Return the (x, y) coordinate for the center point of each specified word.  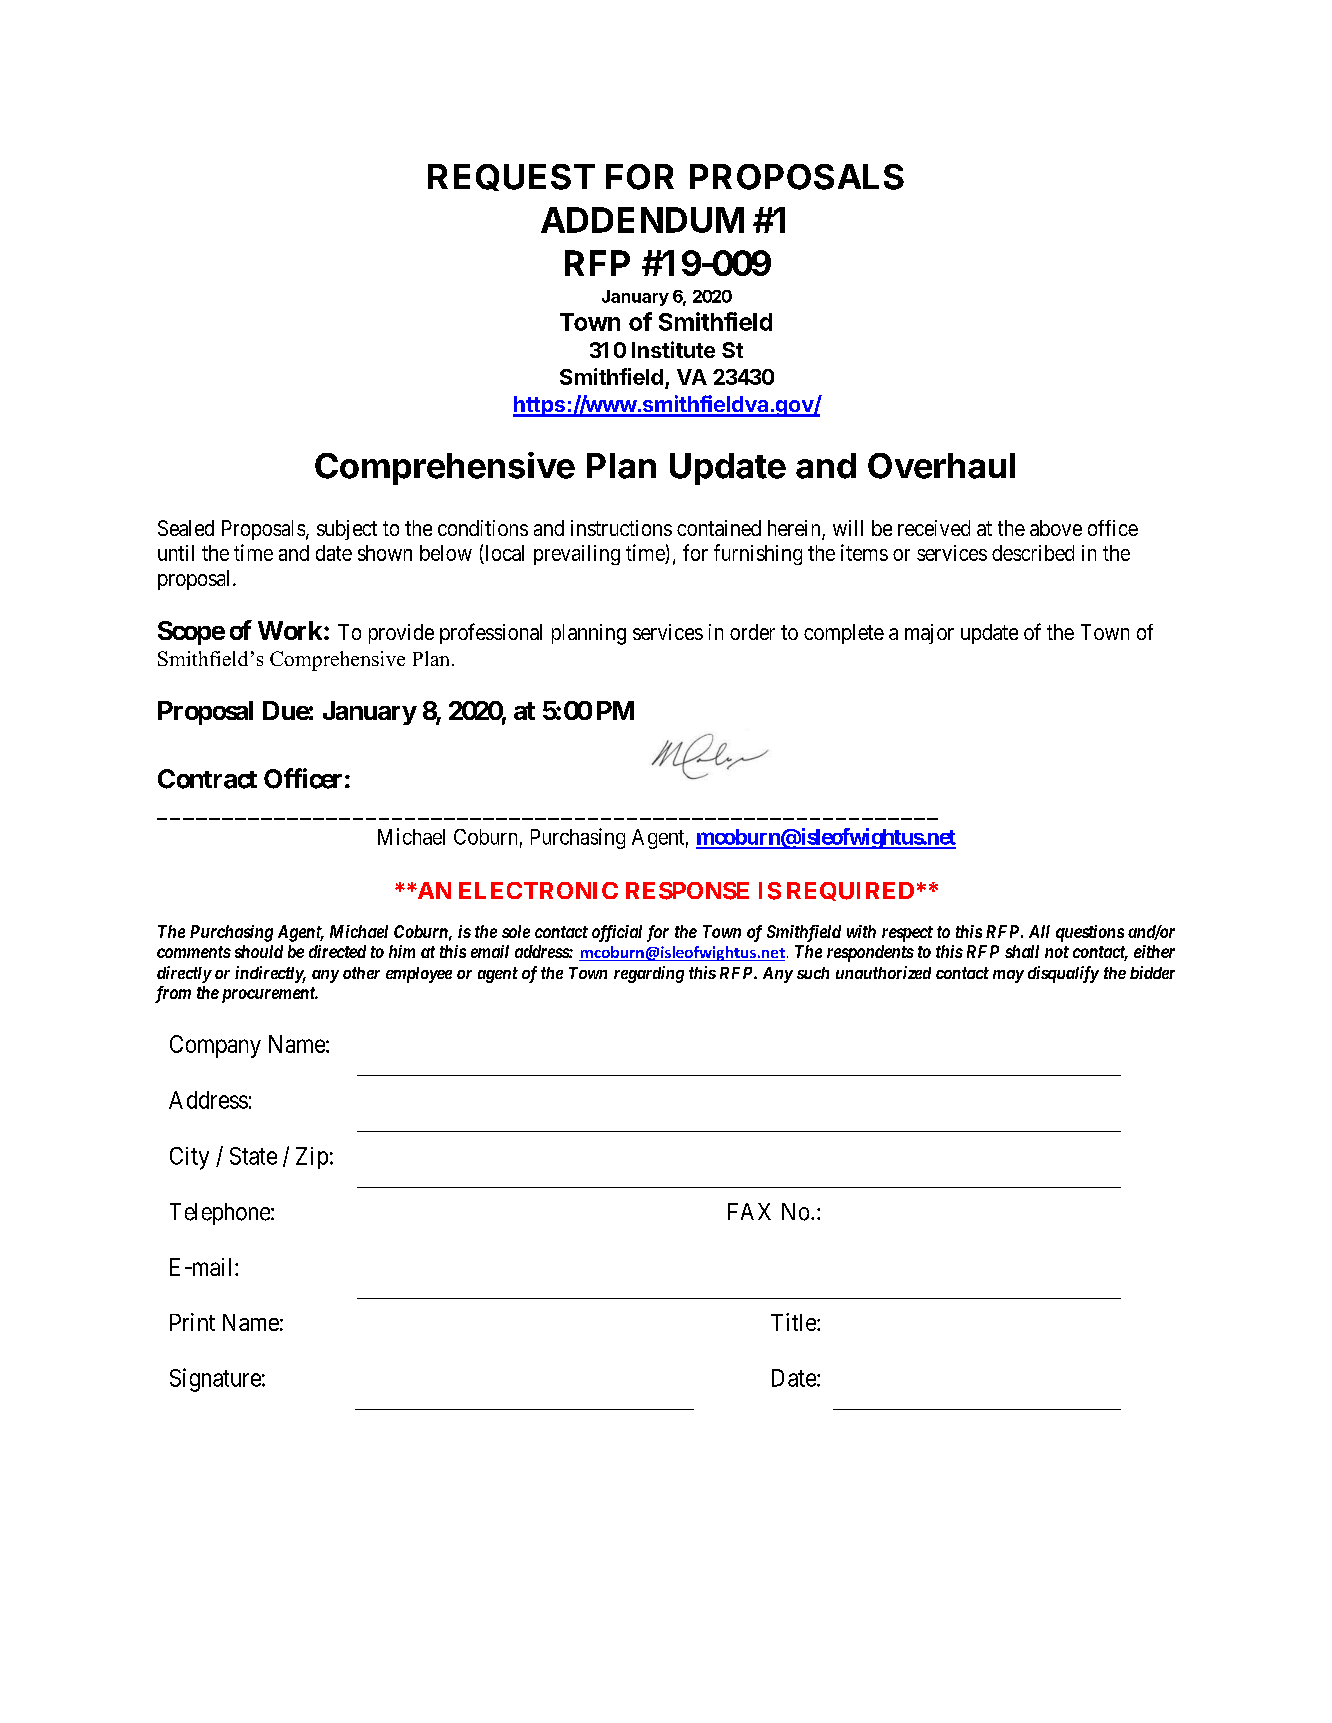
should (259, 951)
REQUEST (511, 177)
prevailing (577, 555)
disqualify (1063, 974)
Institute (673, 349)
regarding (649, 974)
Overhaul (941, 466)
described (1033, 553)
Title (794, 1322)
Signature (215, 1380)
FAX (749, 1211)
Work (290, 630)
